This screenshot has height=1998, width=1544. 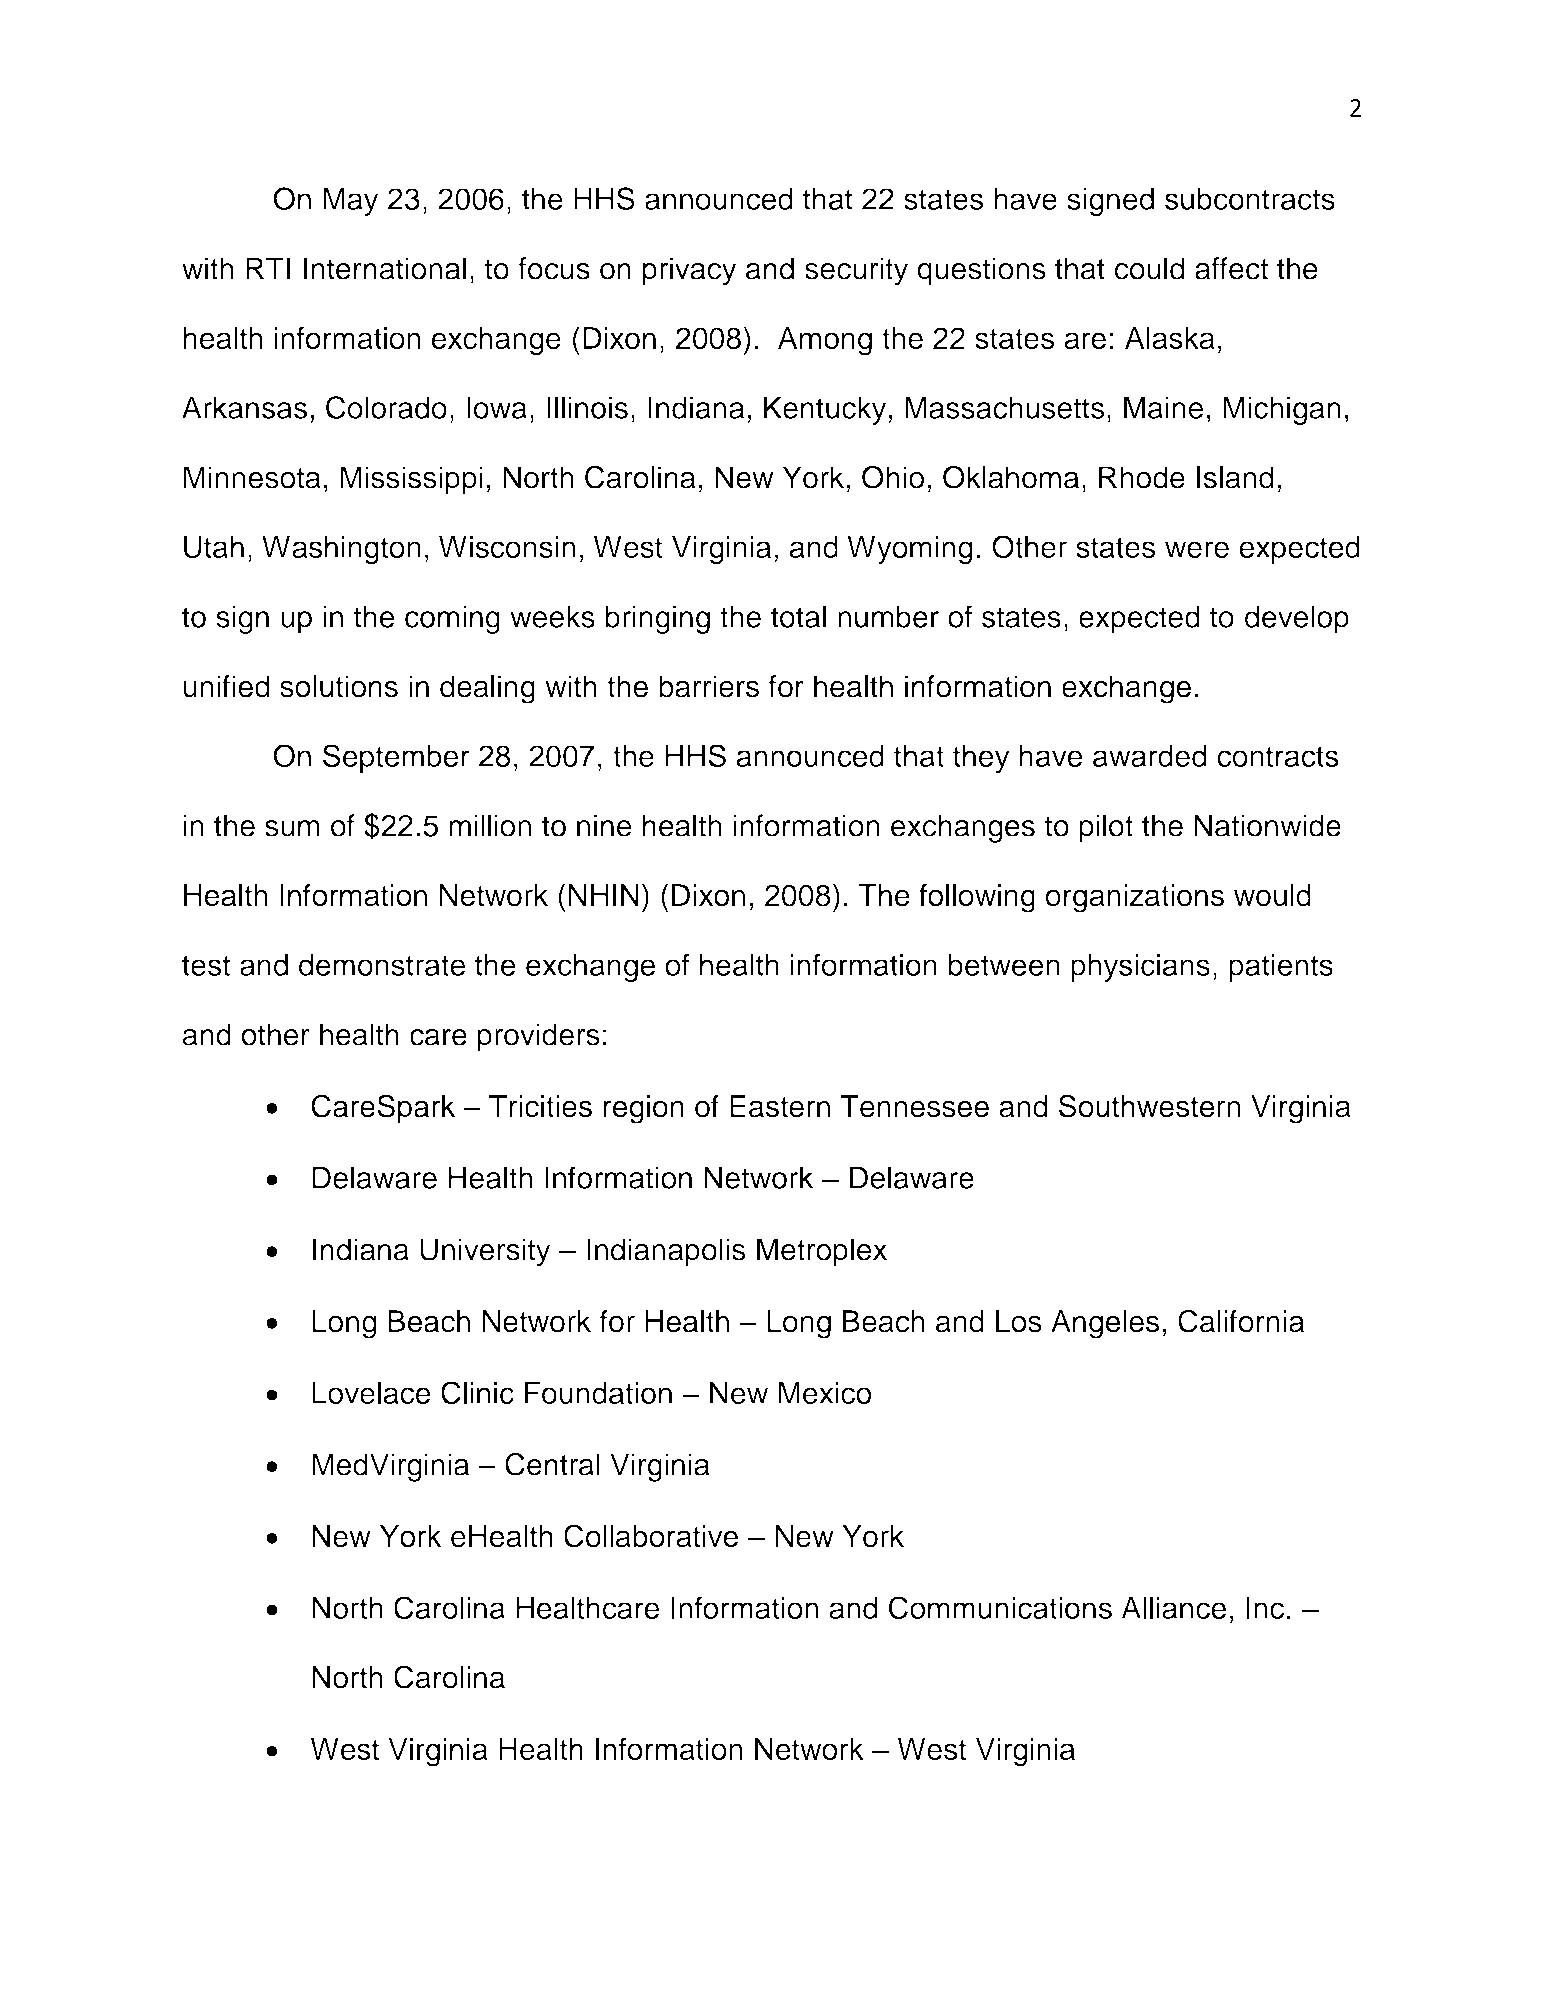 I want to click on solutions, so click(x=339, y=686).
